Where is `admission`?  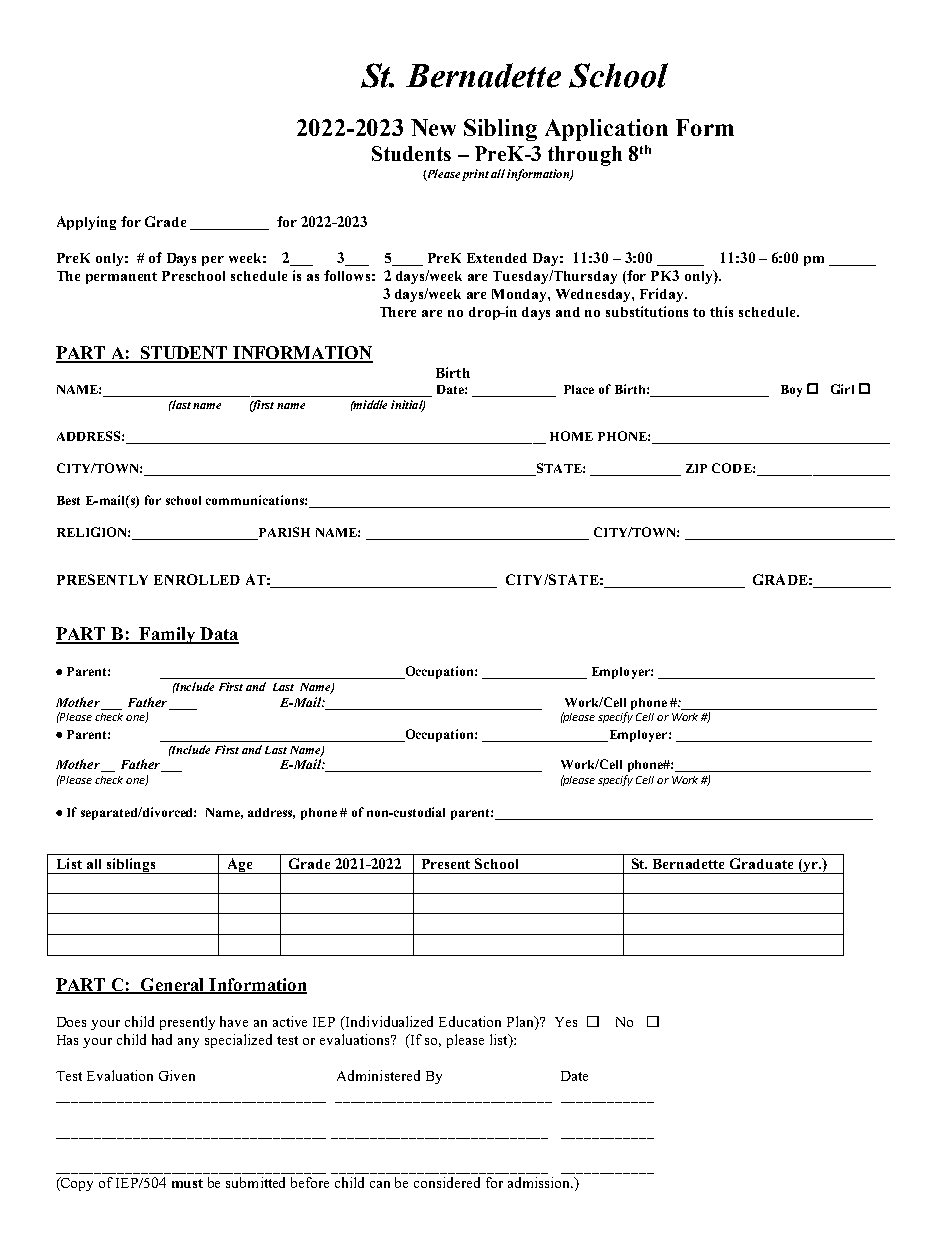 admission is located at coordinates (540, 1182).
